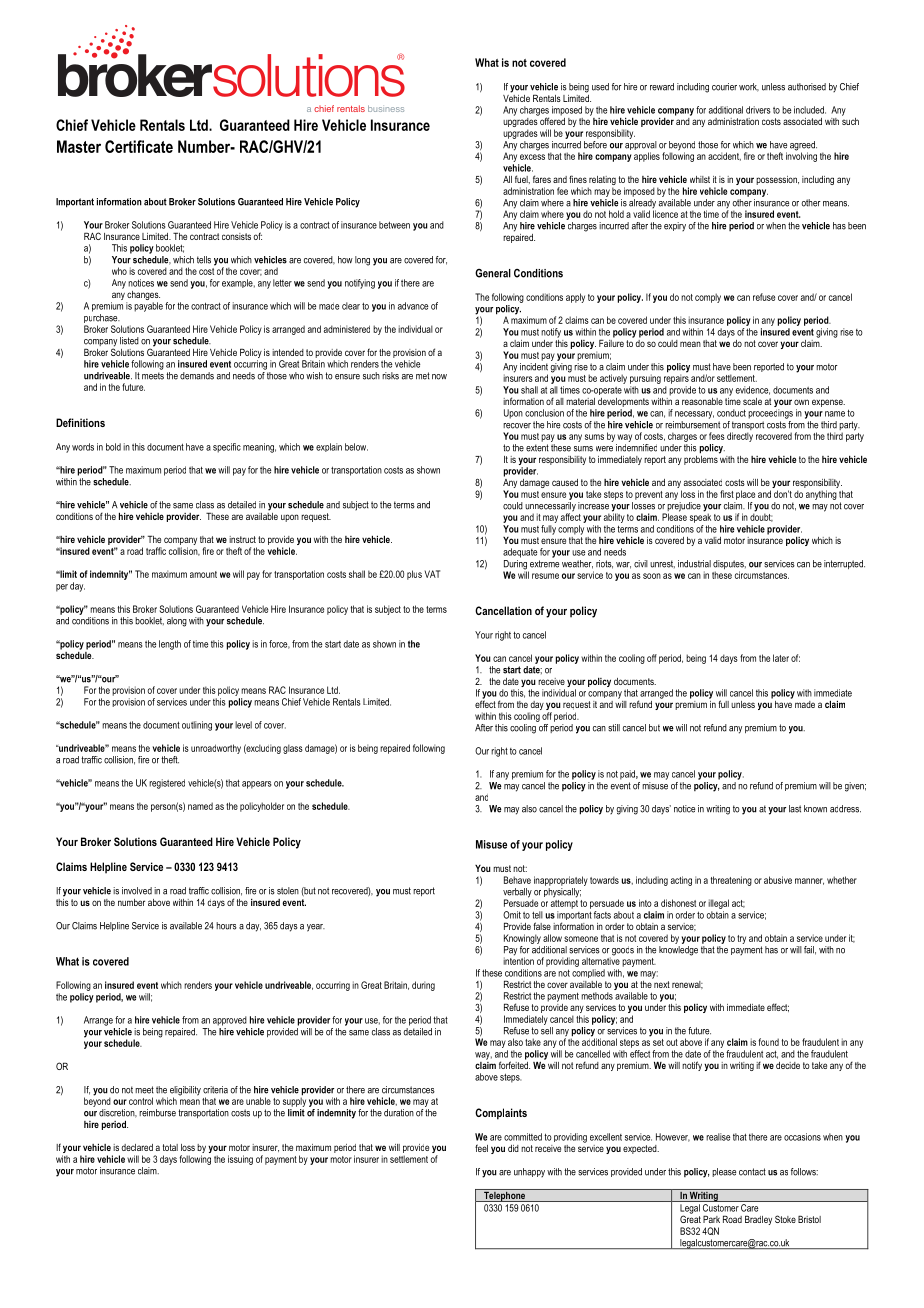  I want to click on try, so click(741, 939).
